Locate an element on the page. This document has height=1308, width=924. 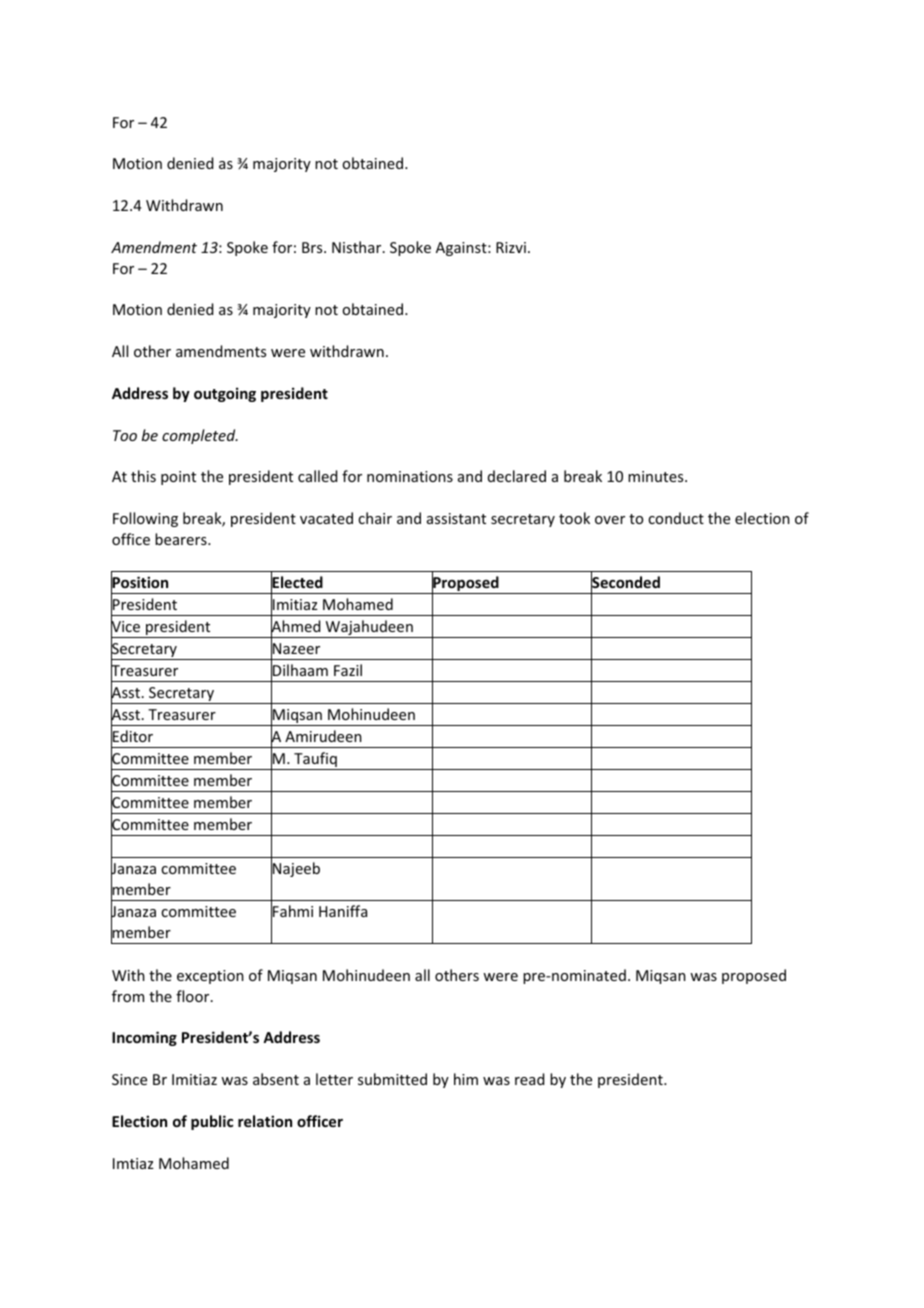
took is located at coordinates (574, 518).
